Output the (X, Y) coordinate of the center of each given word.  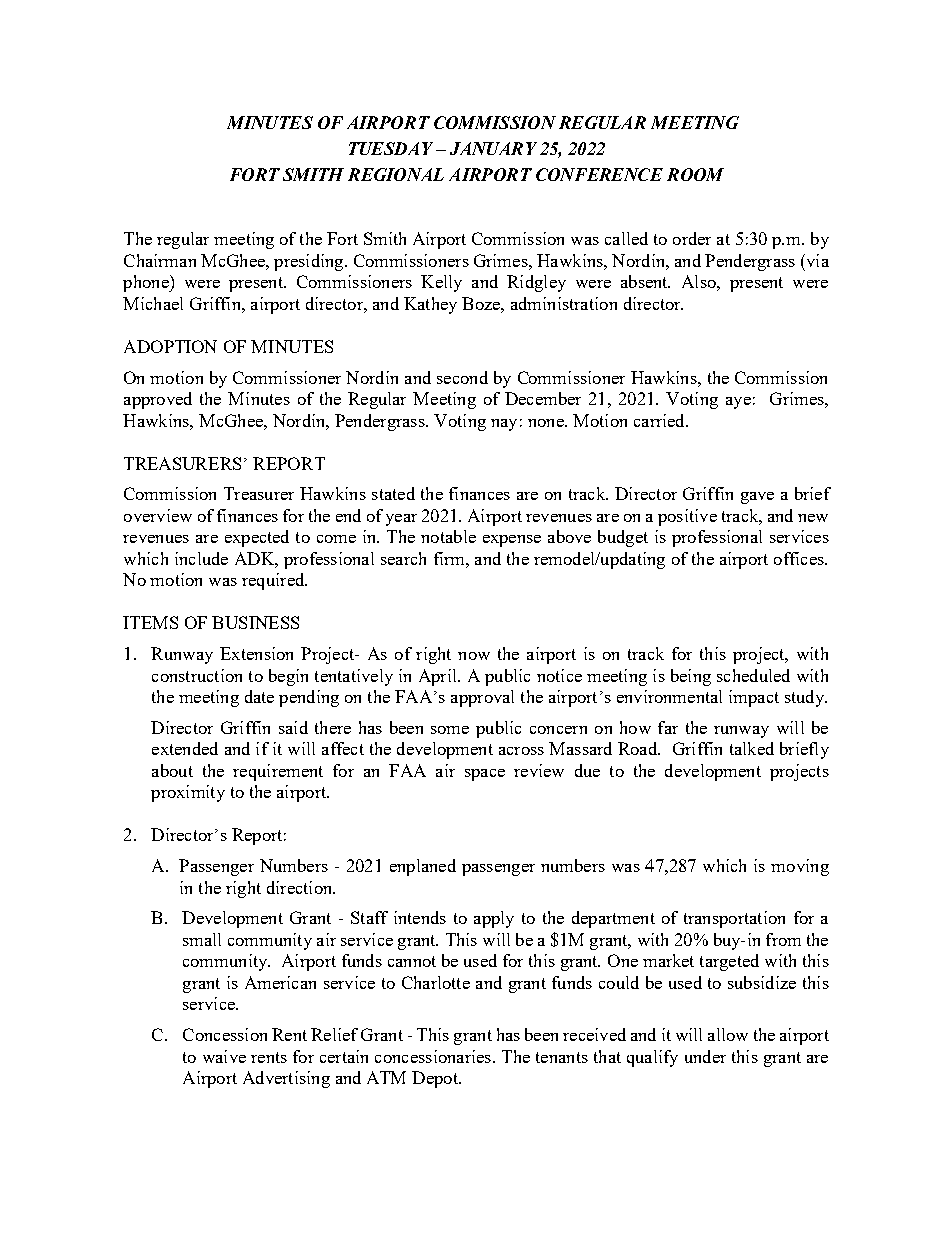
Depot (436, 1079)
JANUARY (493, 148)
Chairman (160, 260)
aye (738, 403)
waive (224, 1056)
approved (158, 400)
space (485, 775)
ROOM (695, 174)
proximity (188, 793)
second (462, 377)
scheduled (753, 675)
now (474, 656)
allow (728, 1034)
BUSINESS (255, 622)
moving (800, 867)
